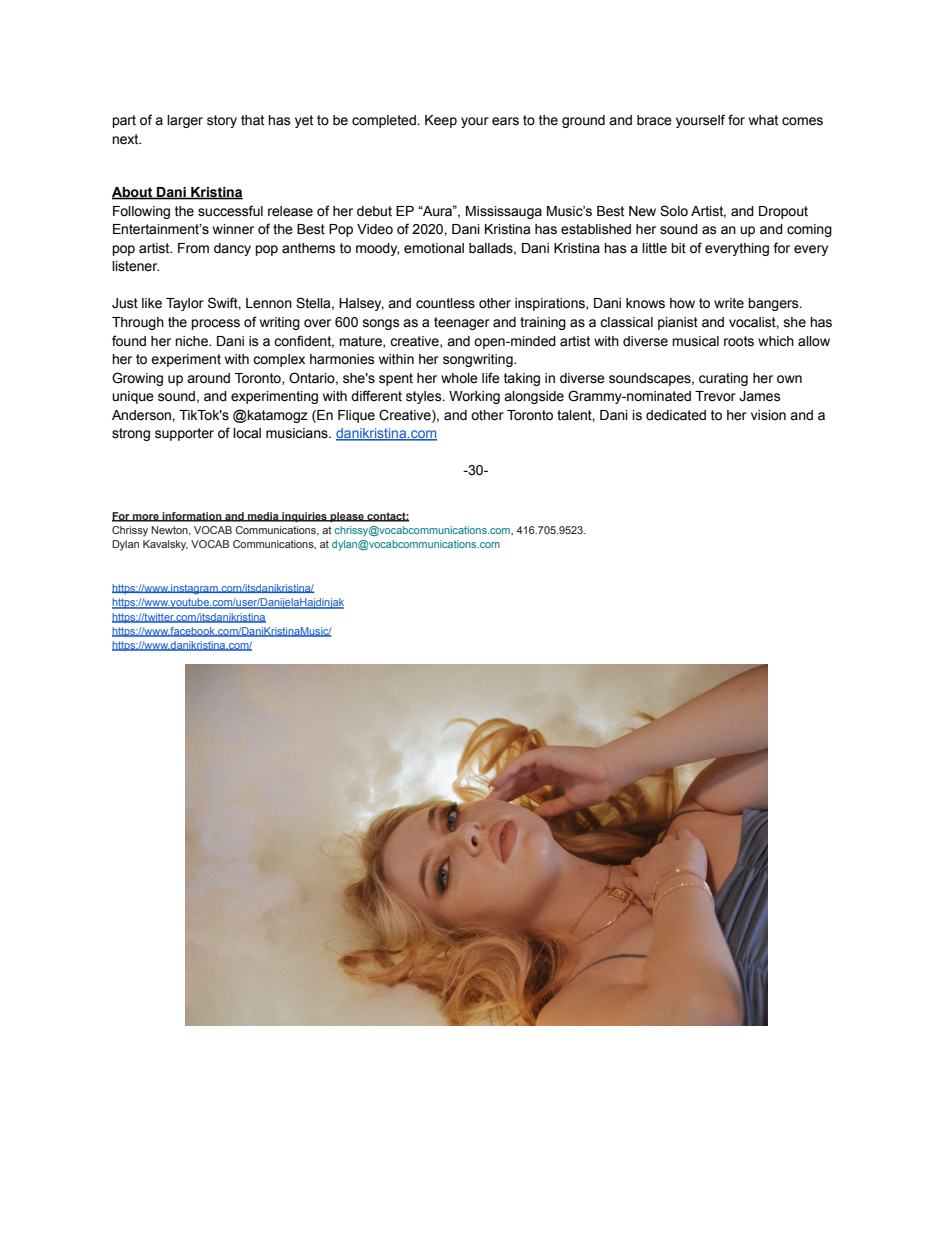 Image resolution: width=952 pixels, height=1233 pixels. I want to click on please, so click(347, 517).
